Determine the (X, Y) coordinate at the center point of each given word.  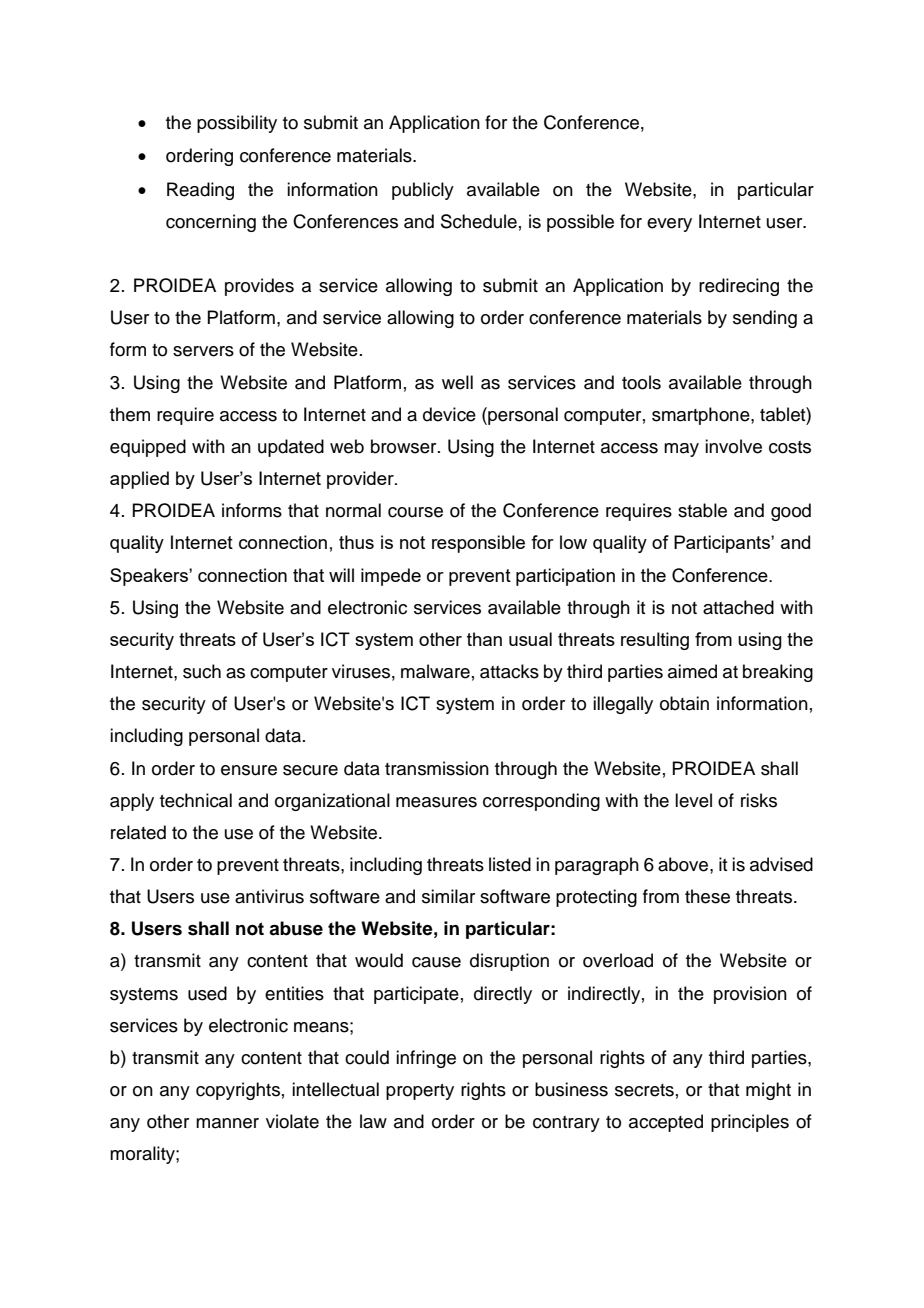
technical (196, 800)
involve (733, 446)
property (420, 1092)
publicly (423, 191)
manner (227, 1123)
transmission (437, 768)
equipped (148, 448)
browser (405, 446)
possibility (237, 124)
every (669, 225)
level (693, 800)
